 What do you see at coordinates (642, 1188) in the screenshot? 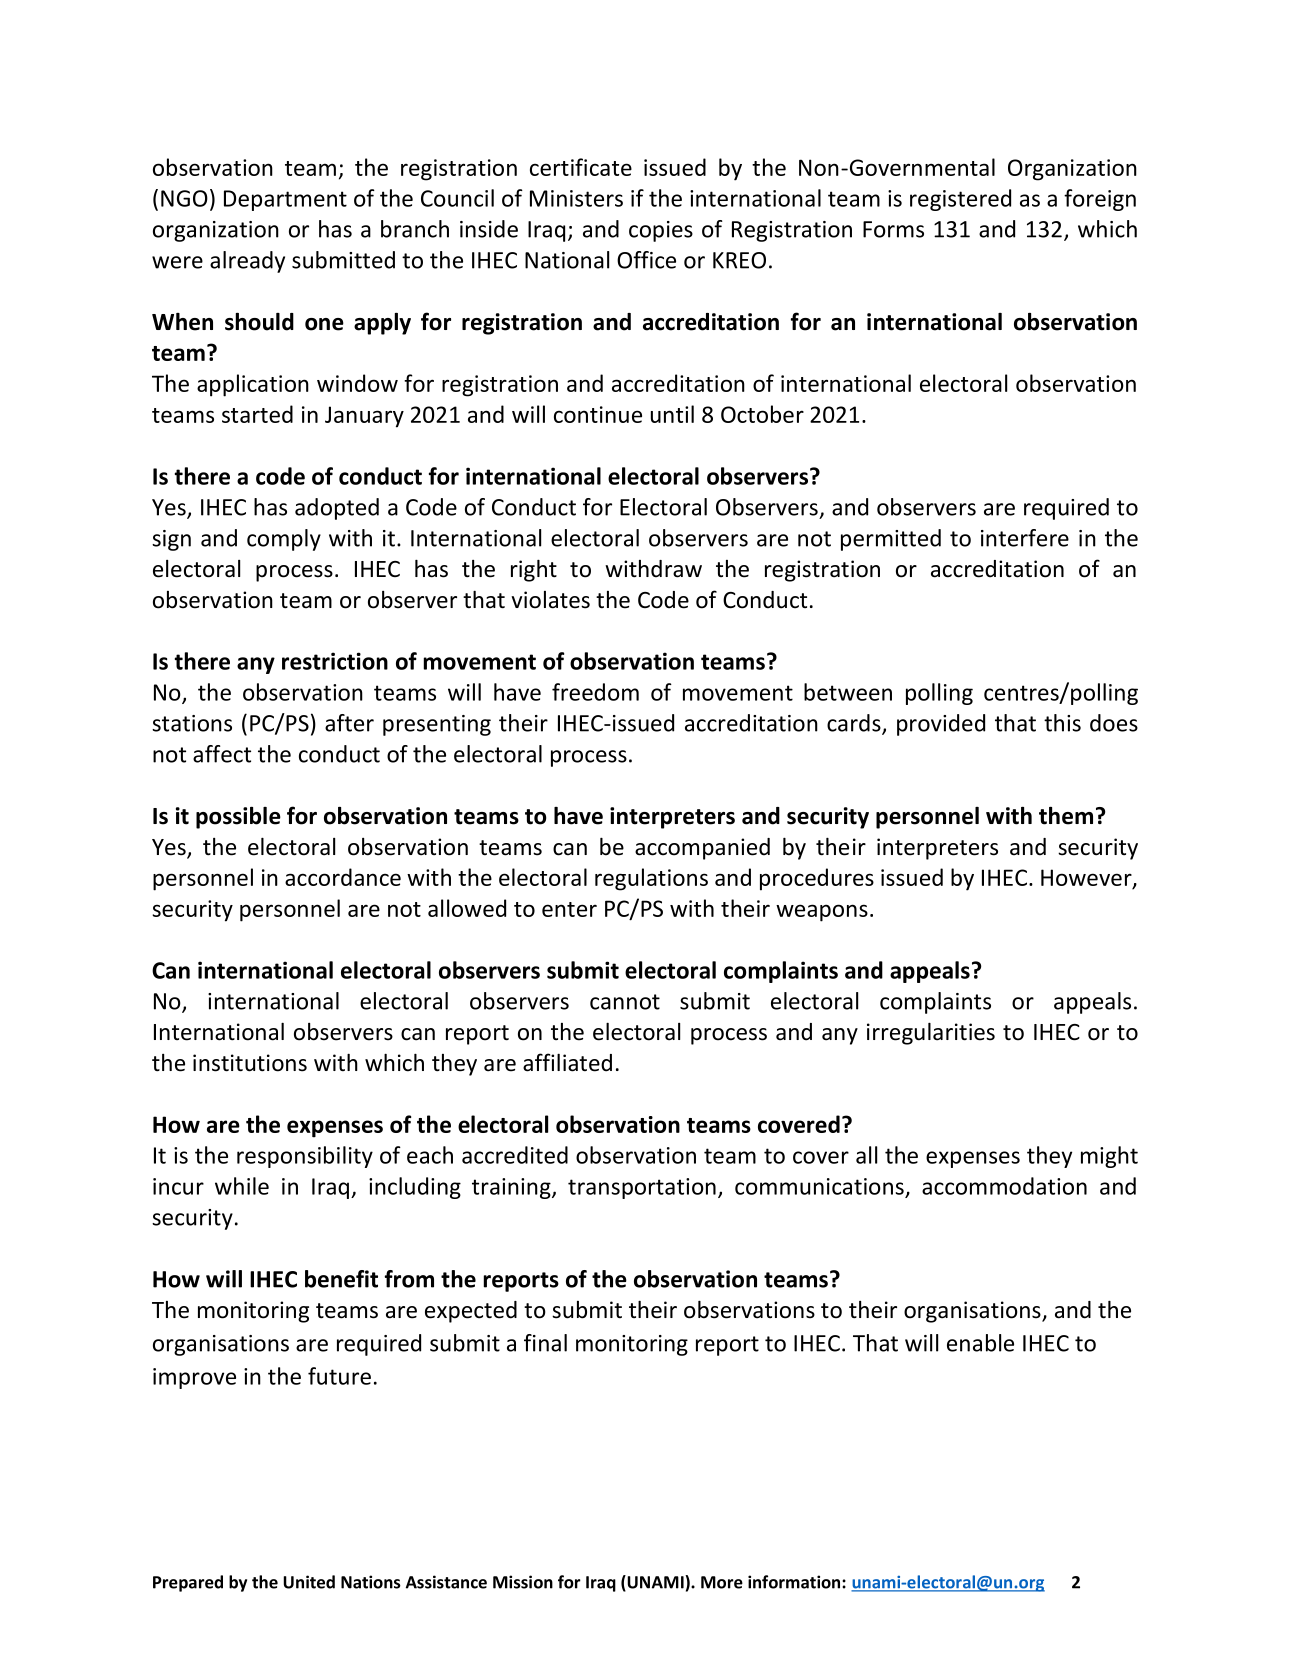
I see `transportation` at bounding box center [642, 1188].
